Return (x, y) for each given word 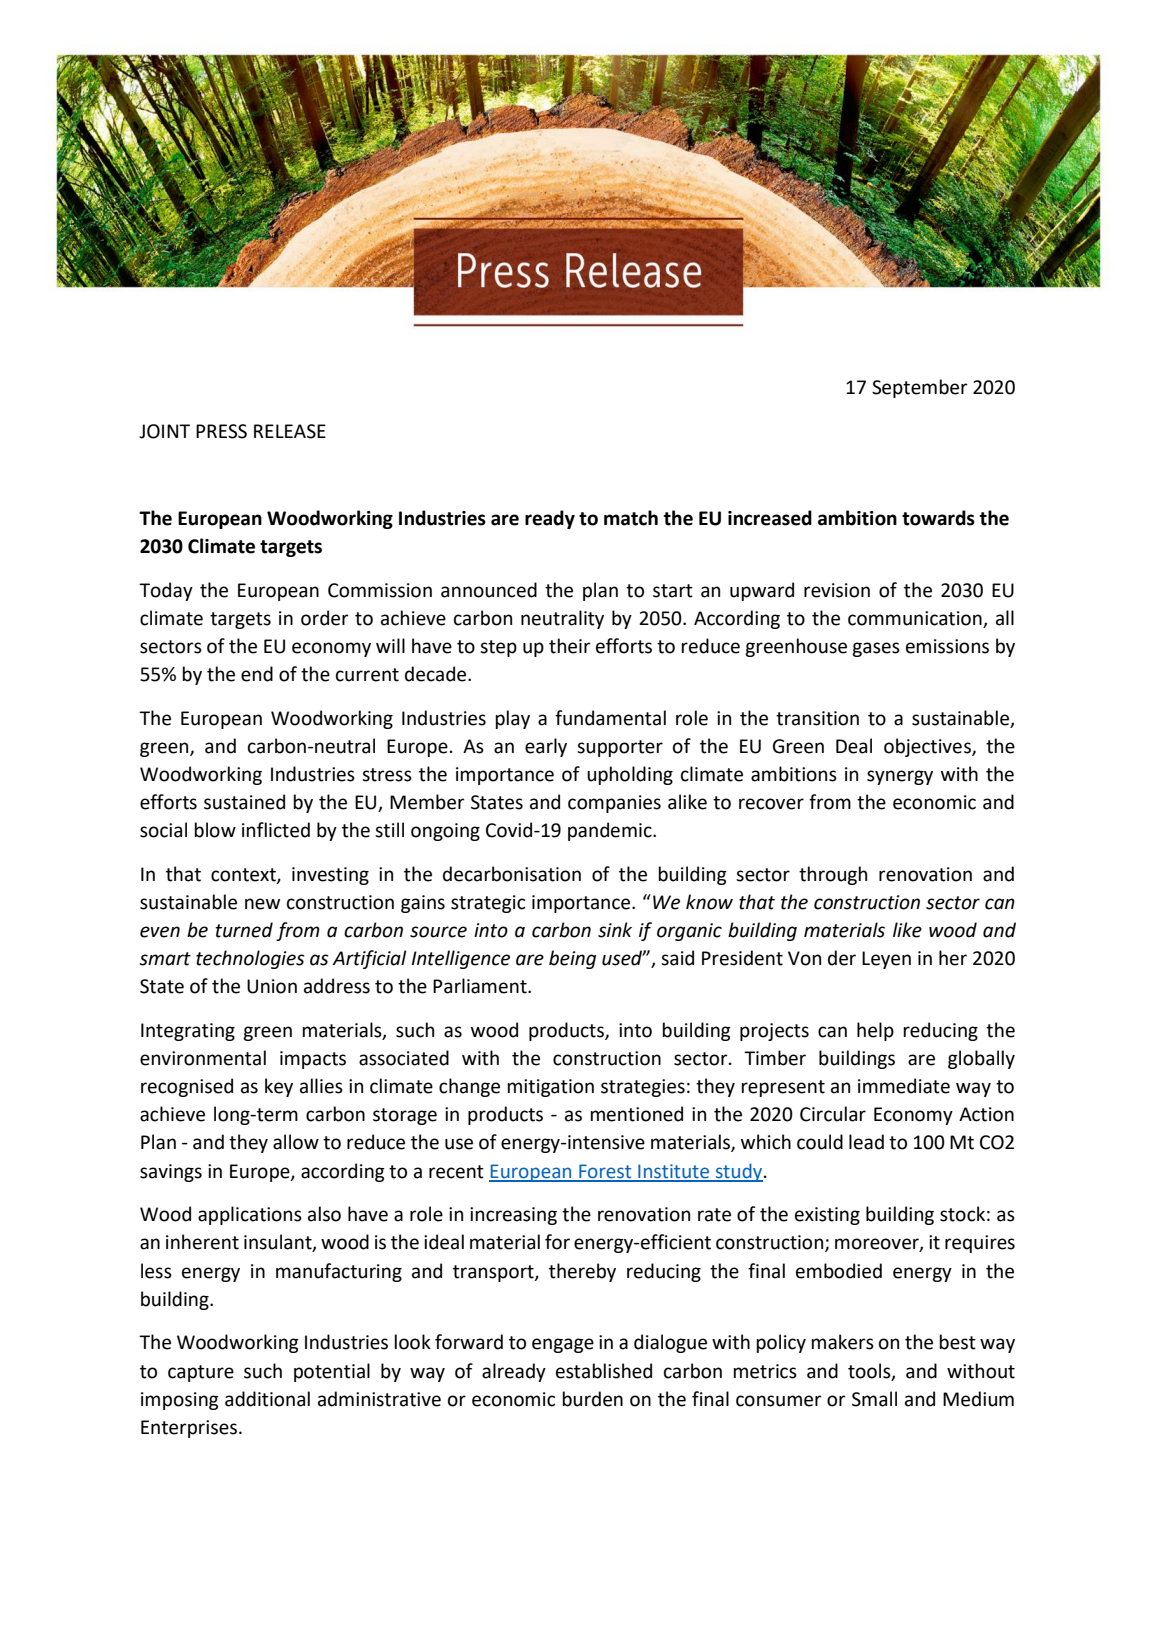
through (833, 875)
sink (615, 930)
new (262, 904)
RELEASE (290, 431)
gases (876, 649)
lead (866, 1142)
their (570, 646)
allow (296, 1142)
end (257, 674)
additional (267, 1399)
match (631, 518)
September (920, 388)
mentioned (636, 1114)
